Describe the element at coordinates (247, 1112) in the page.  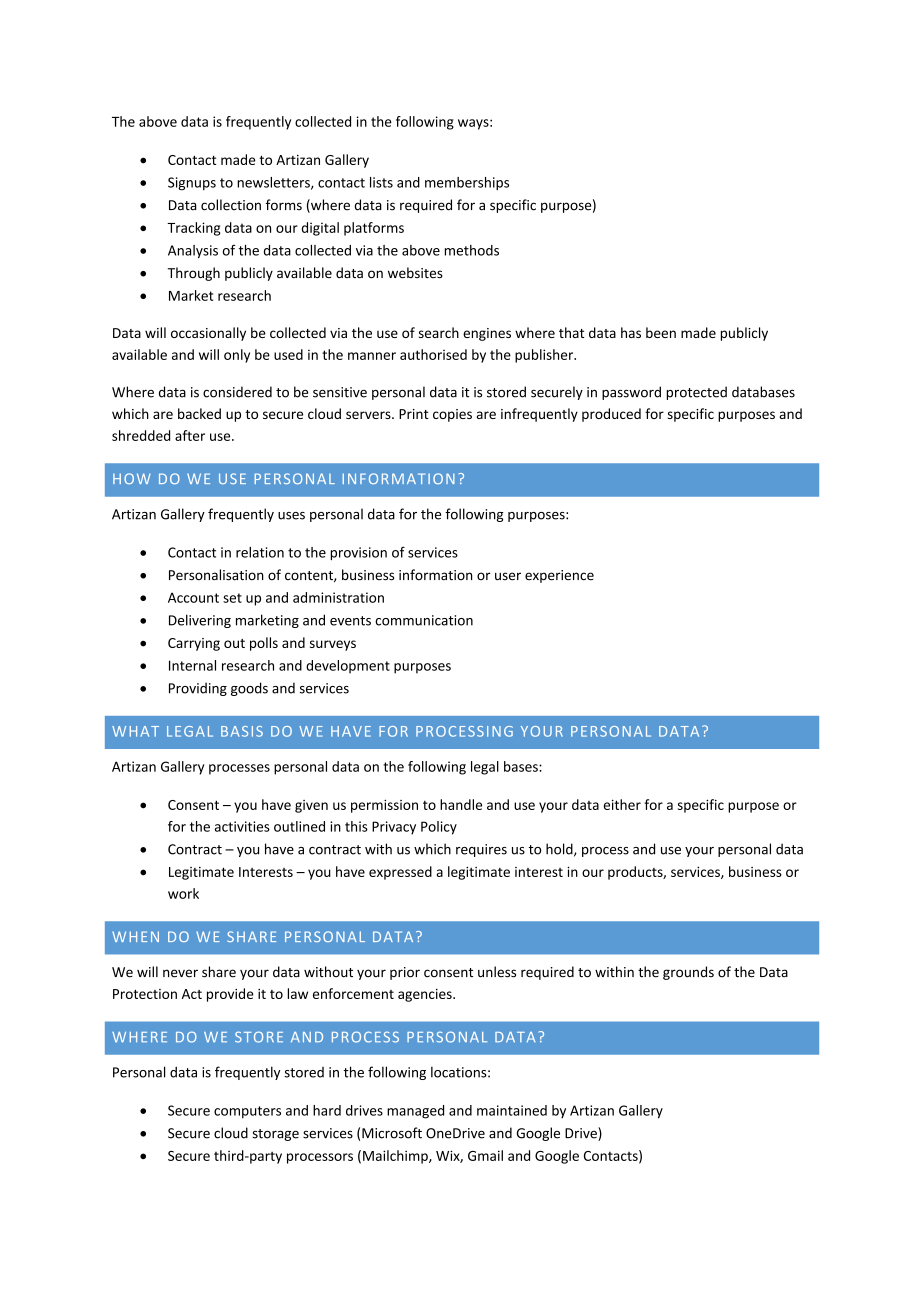
I see `computers` at that location.
